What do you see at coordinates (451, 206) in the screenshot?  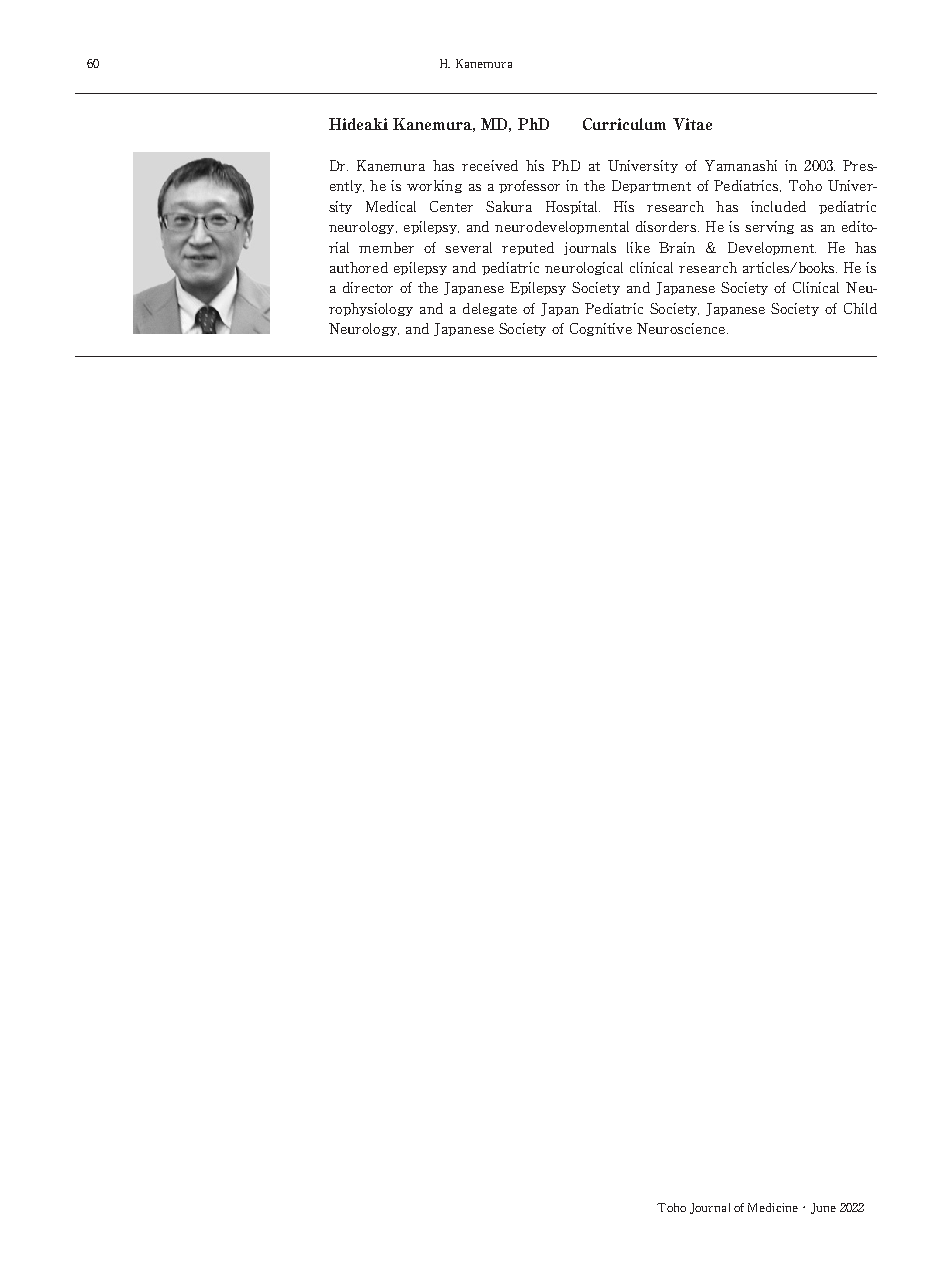 I see `Center` at bounding box center [451, 206].
